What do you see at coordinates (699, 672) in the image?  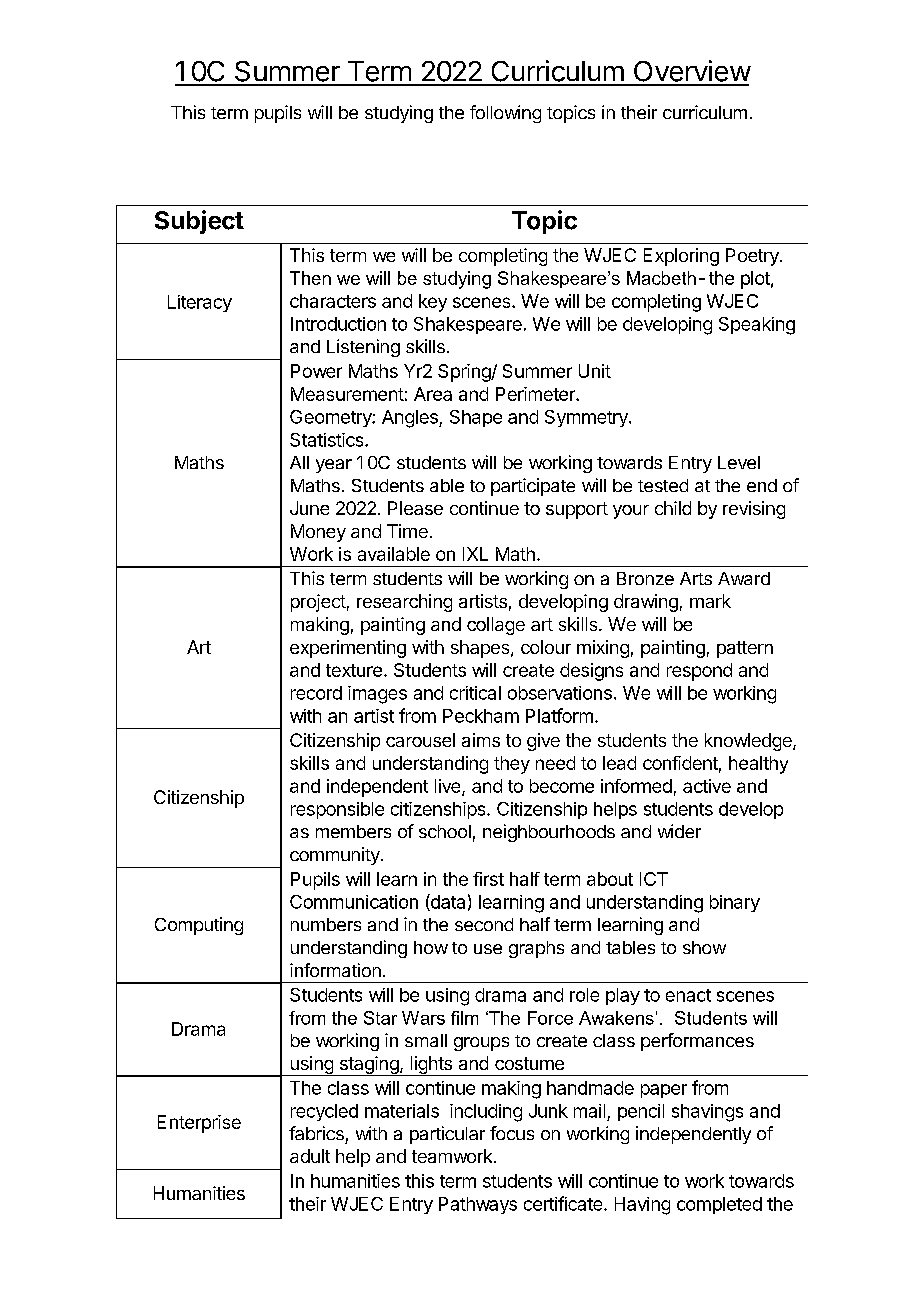 I see `respond` at bounding box center [699, 672].
